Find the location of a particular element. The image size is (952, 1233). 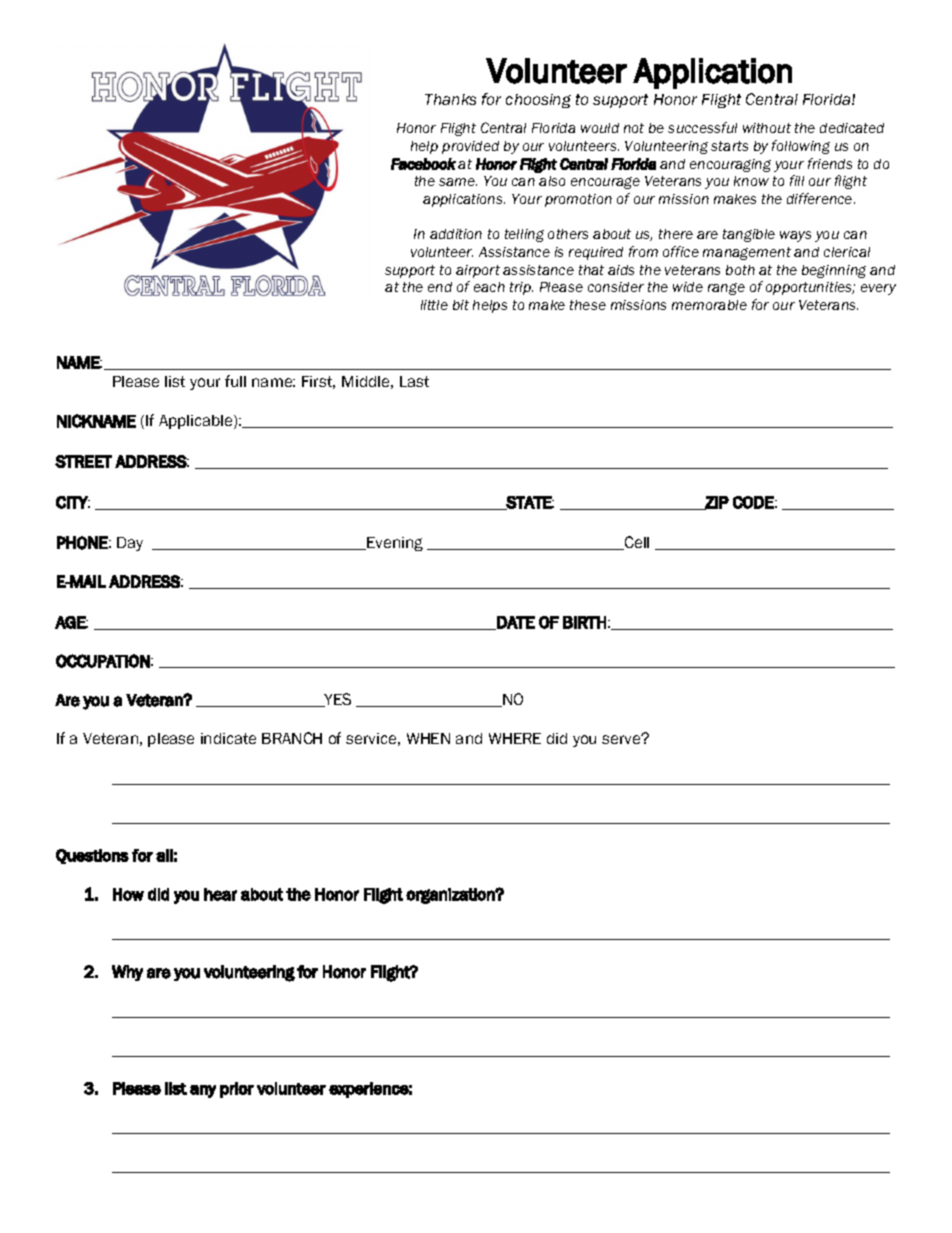

memorable is located at coordinates (709, 305).
